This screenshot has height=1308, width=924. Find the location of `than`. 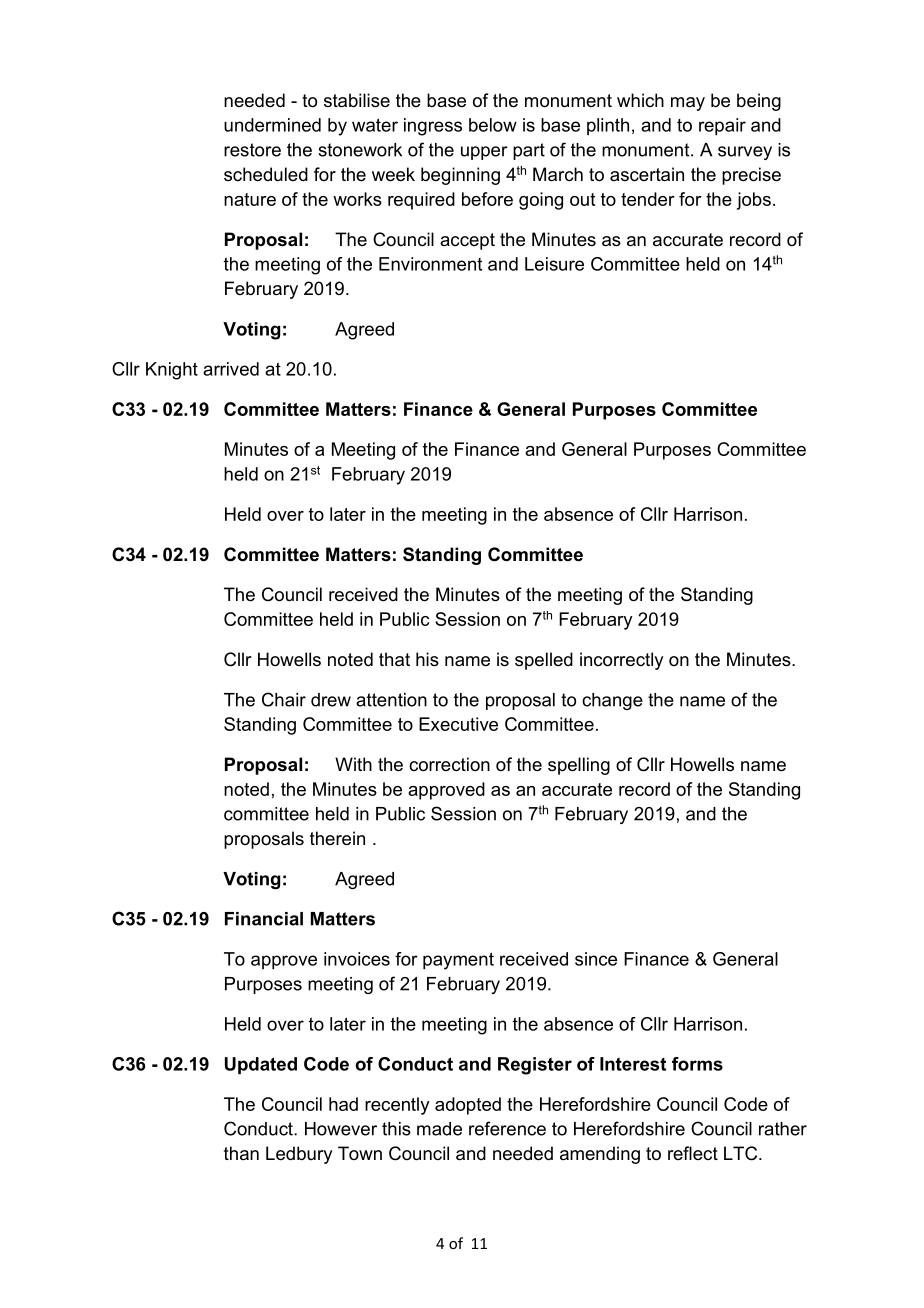

than is located at coordinates (241, 1153).
